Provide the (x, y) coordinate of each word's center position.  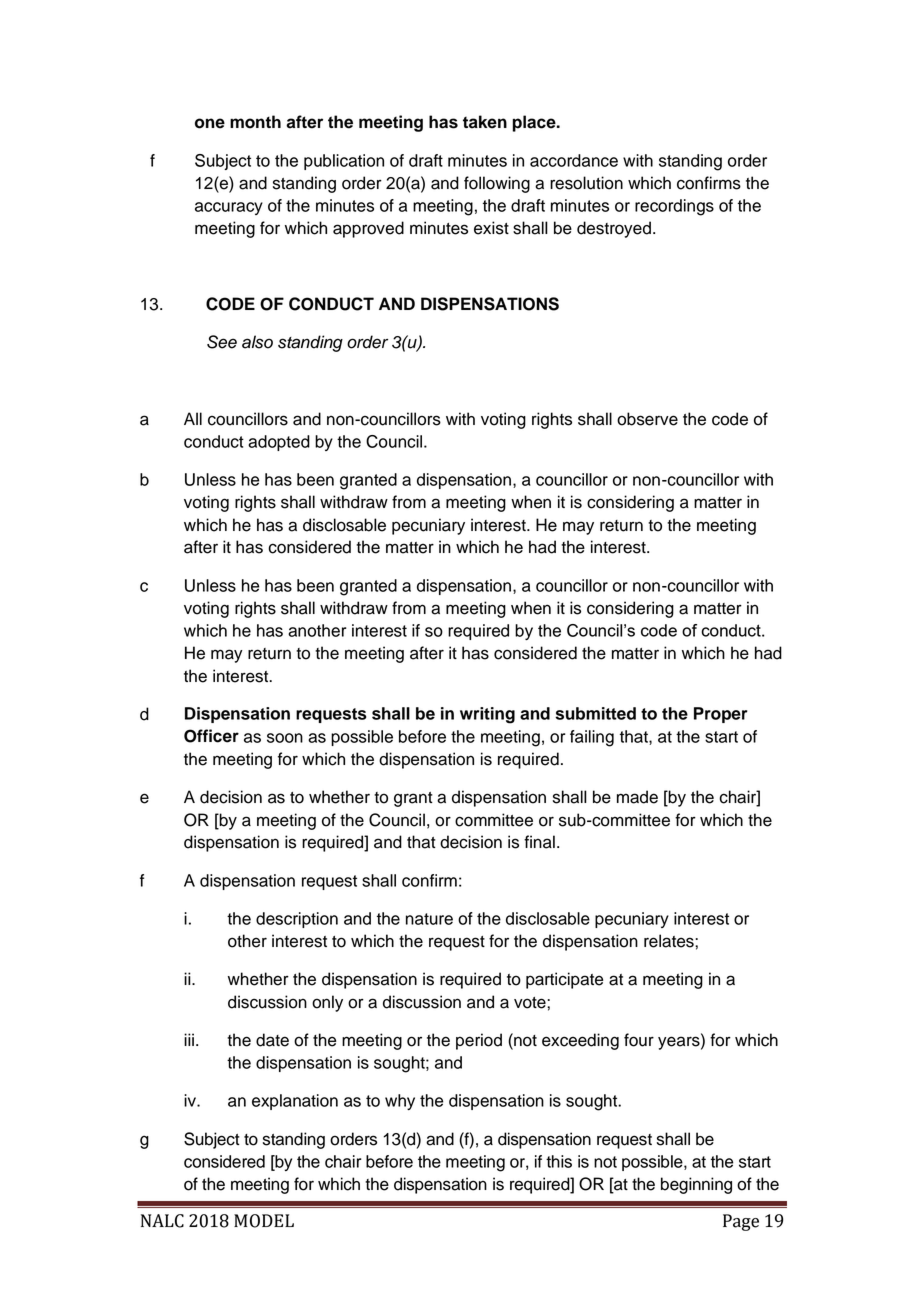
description (297, 920)
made (637, 797)
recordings (674, 207)
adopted (279, 443)
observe (647, 419)
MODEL (264, 1221)
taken (485, 122)
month (255, 122)
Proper (721, 715)
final (539, 842)
